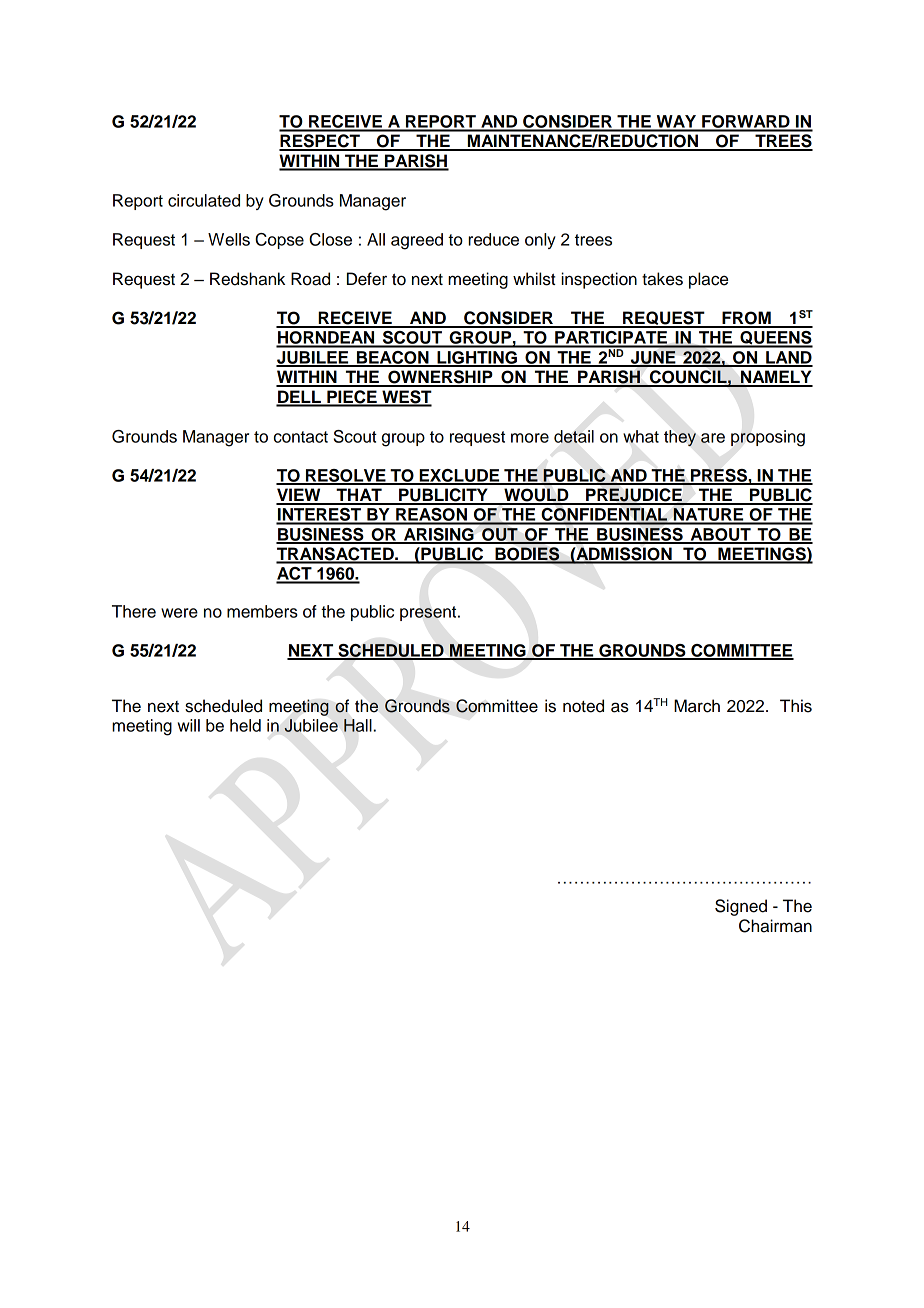  I want to click on are, so click(713, 438).
